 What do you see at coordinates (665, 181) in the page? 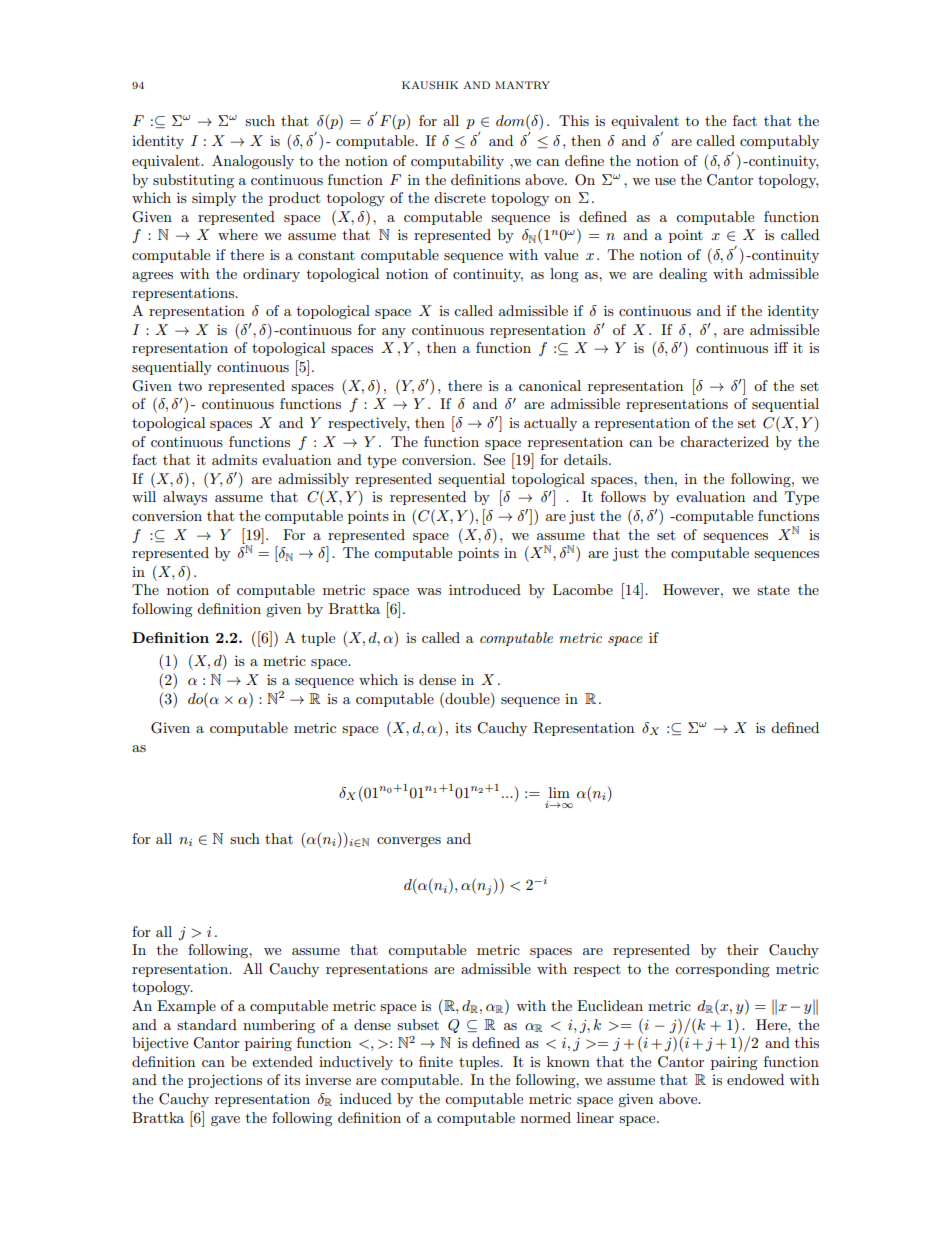
I see `use` at bounding box center [665, 181].
